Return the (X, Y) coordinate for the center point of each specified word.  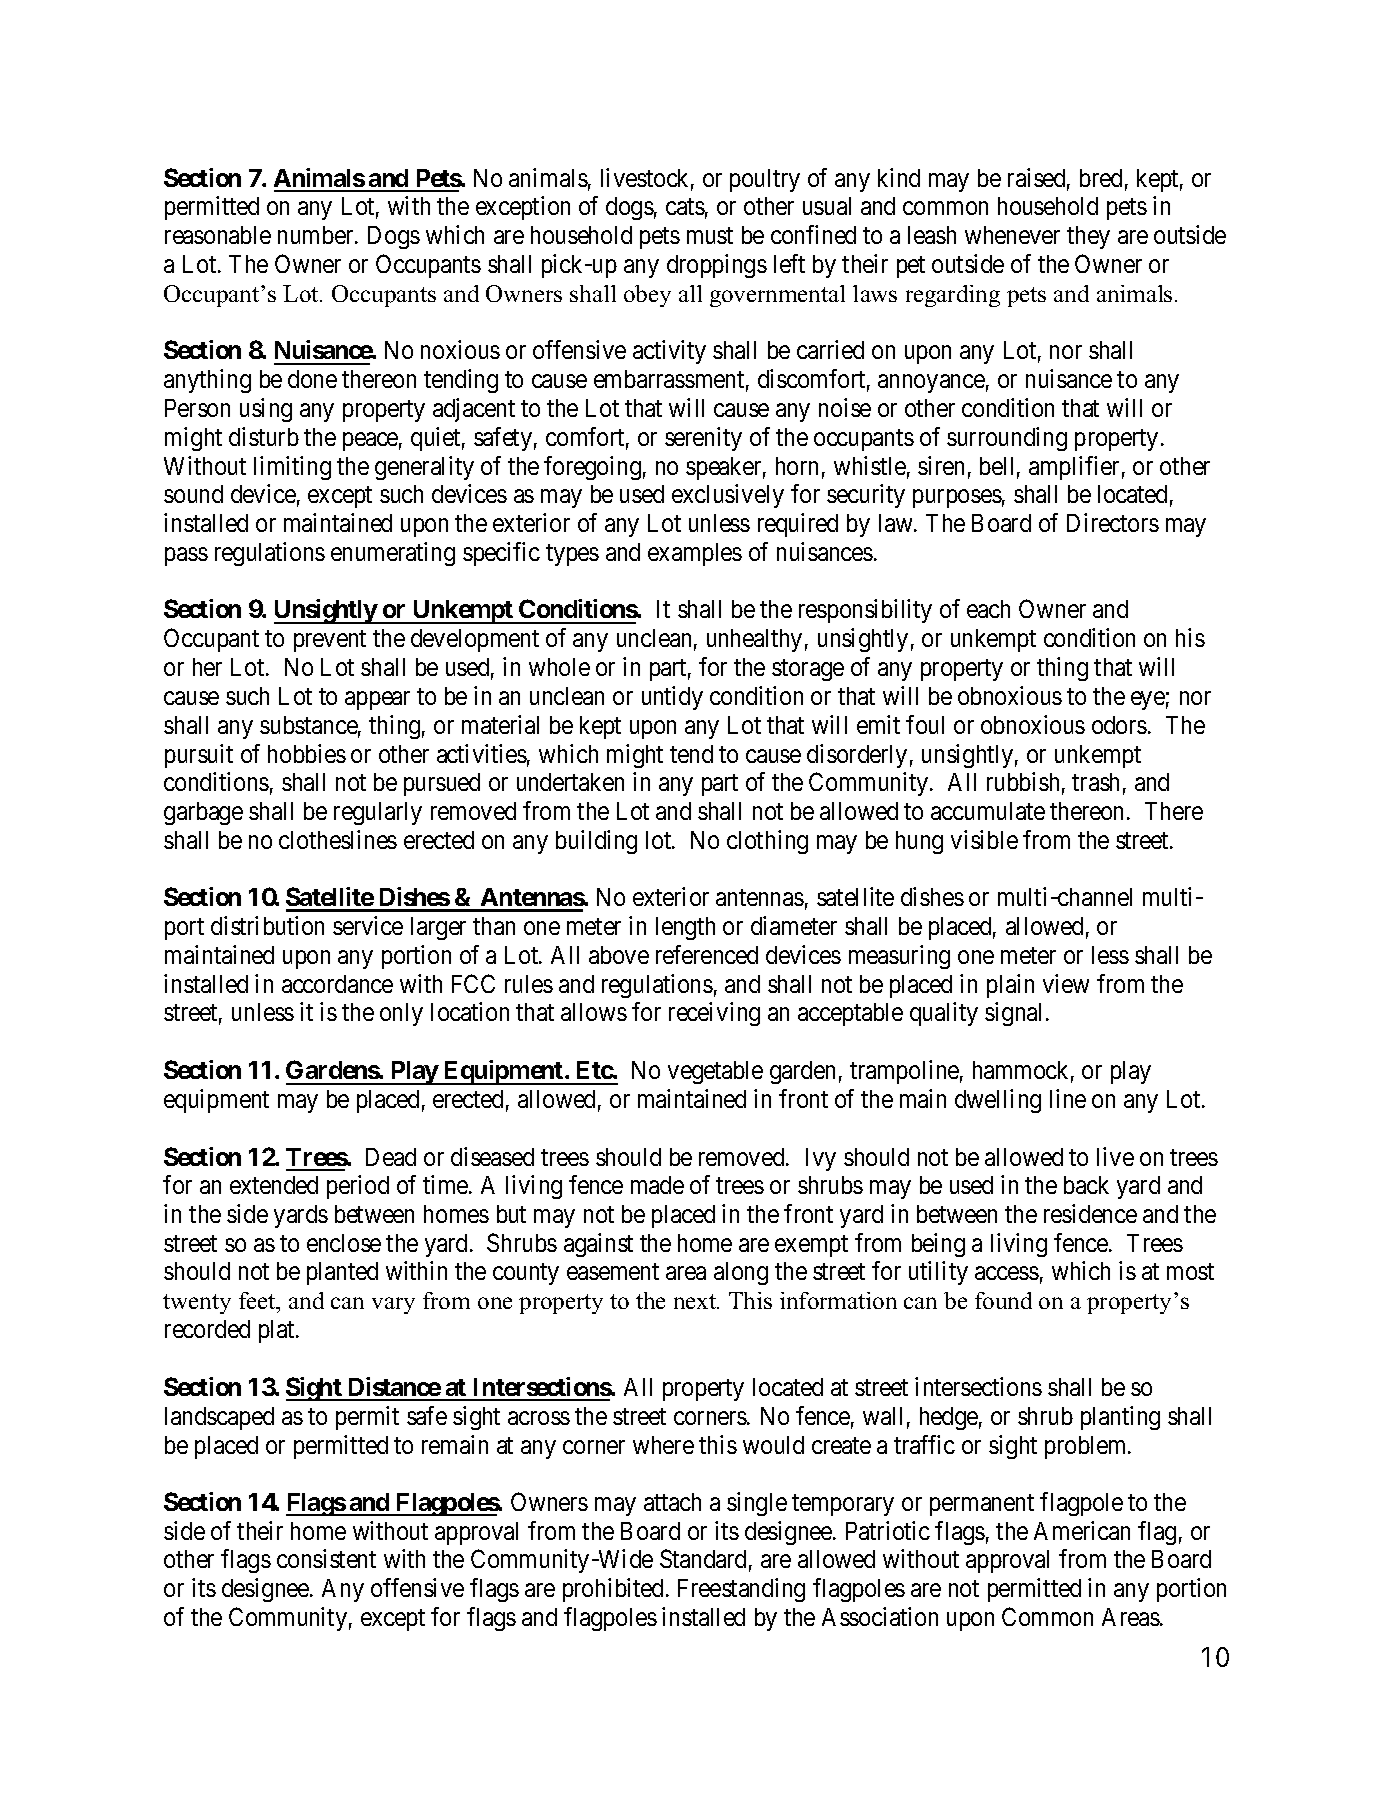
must (710, 236)
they (1088, 237)
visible (984, 839)
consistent (326, 1558)
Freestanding (741, 1590)
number (317, 235)
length (685, 928)
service (368, 925)
